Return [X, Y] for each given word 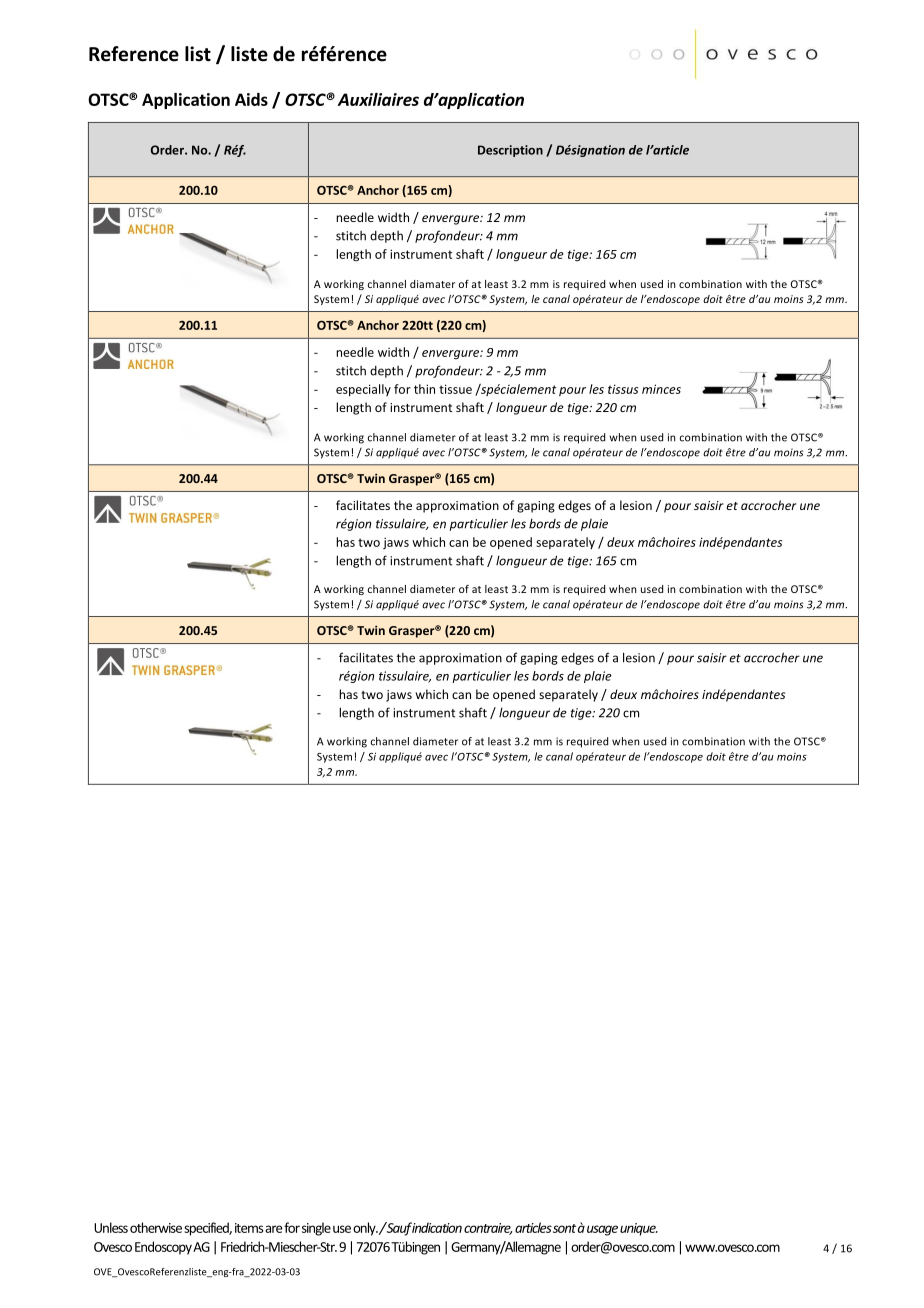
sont [564, 1228]
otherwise [156, 1227]
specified [208, 1229]
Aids [251, 99]
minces [661, 389]
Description [510, 151]
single [316, 1229]
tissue [455, 389]
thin [424, 389]
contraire [488, 1229]
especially [363, 390]
